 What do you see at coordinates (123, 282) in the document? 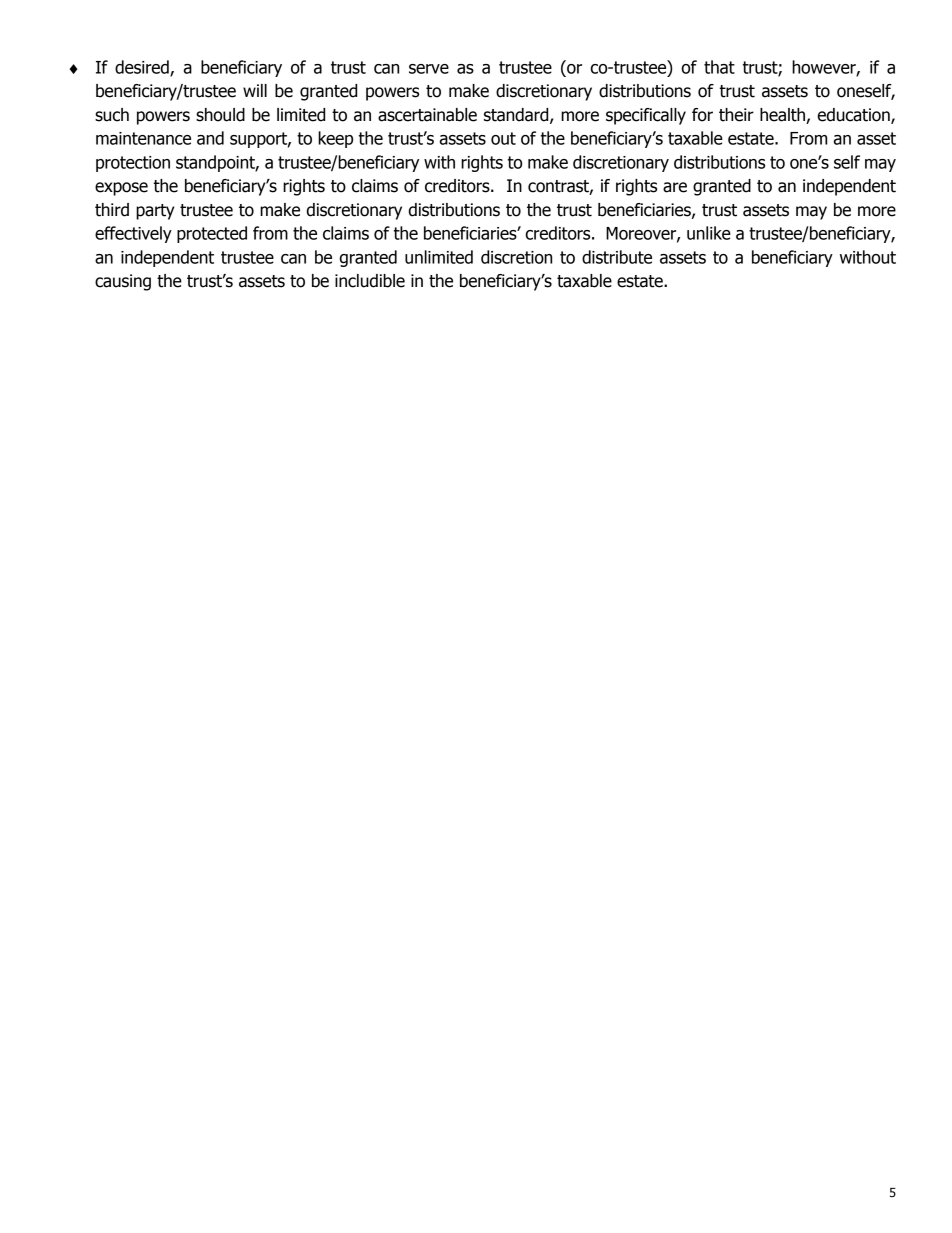
I see `causing` at bounding box center [123, 282].
